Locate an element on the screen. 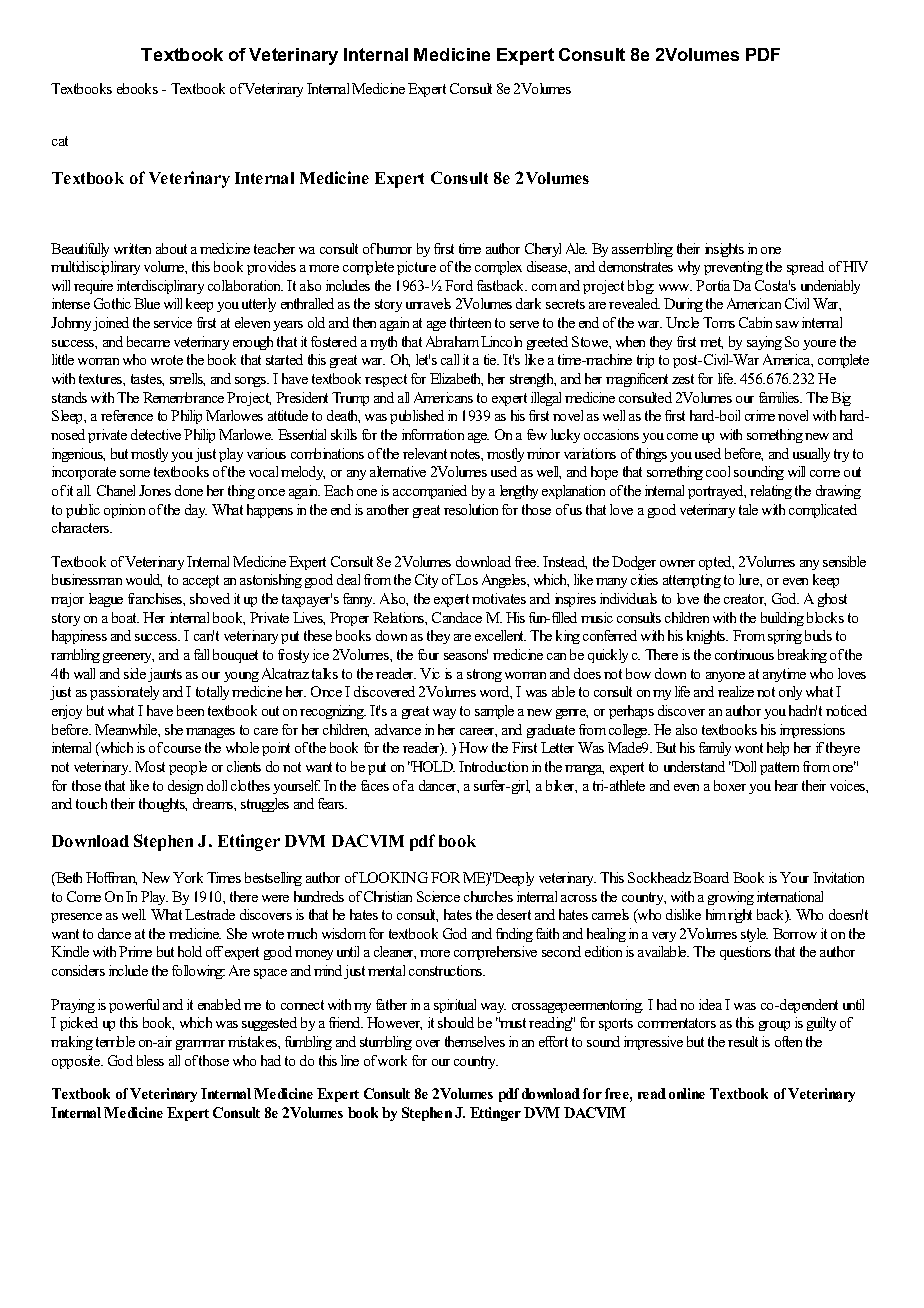  seasons is located at coordinates (466, 655).
